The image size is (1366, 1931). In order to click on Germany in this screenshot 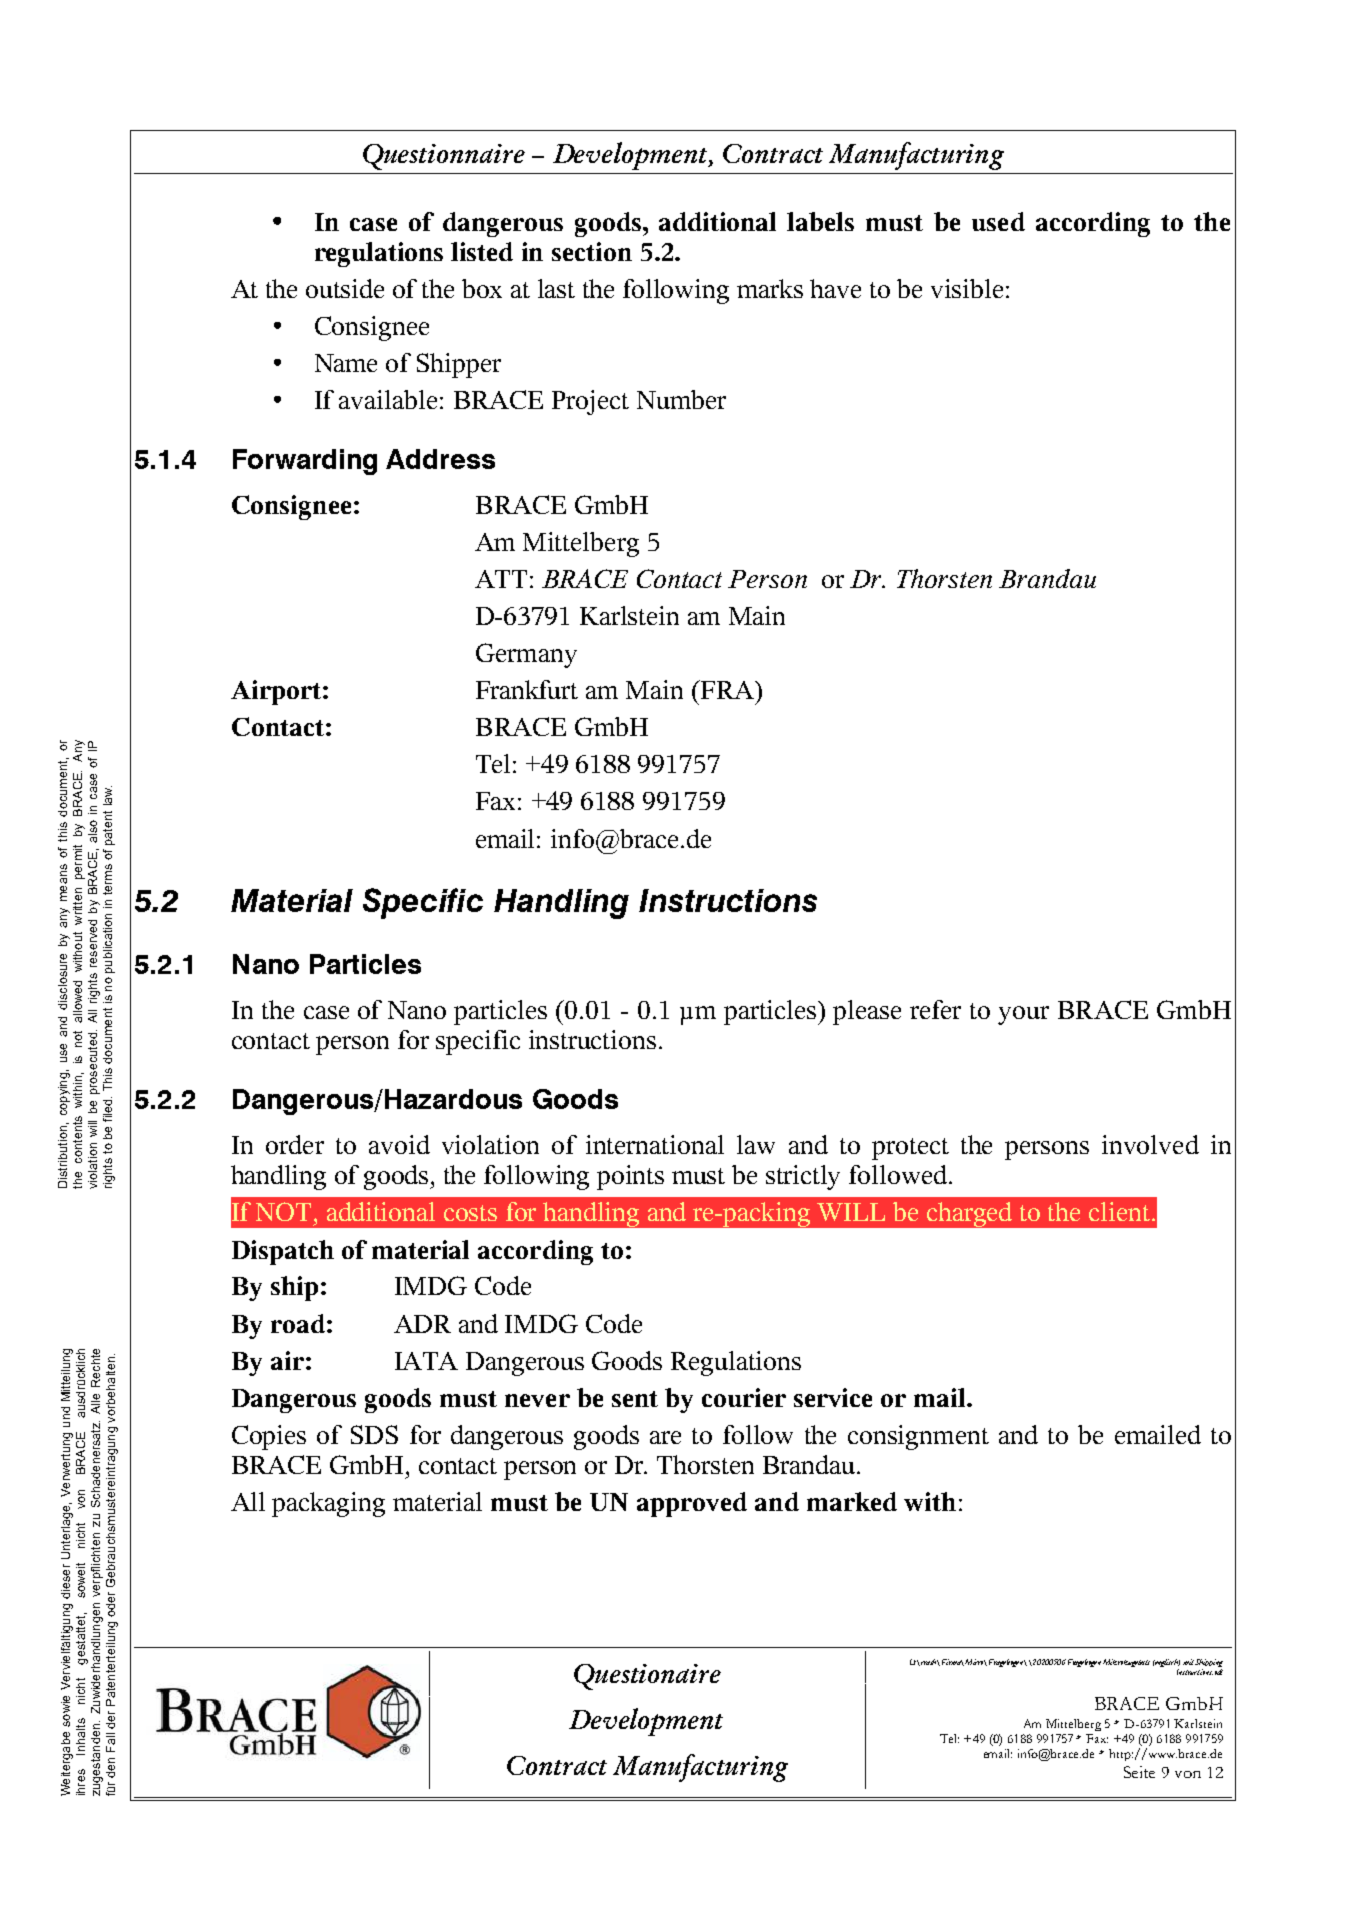, I will do `click(526, 655)`.
